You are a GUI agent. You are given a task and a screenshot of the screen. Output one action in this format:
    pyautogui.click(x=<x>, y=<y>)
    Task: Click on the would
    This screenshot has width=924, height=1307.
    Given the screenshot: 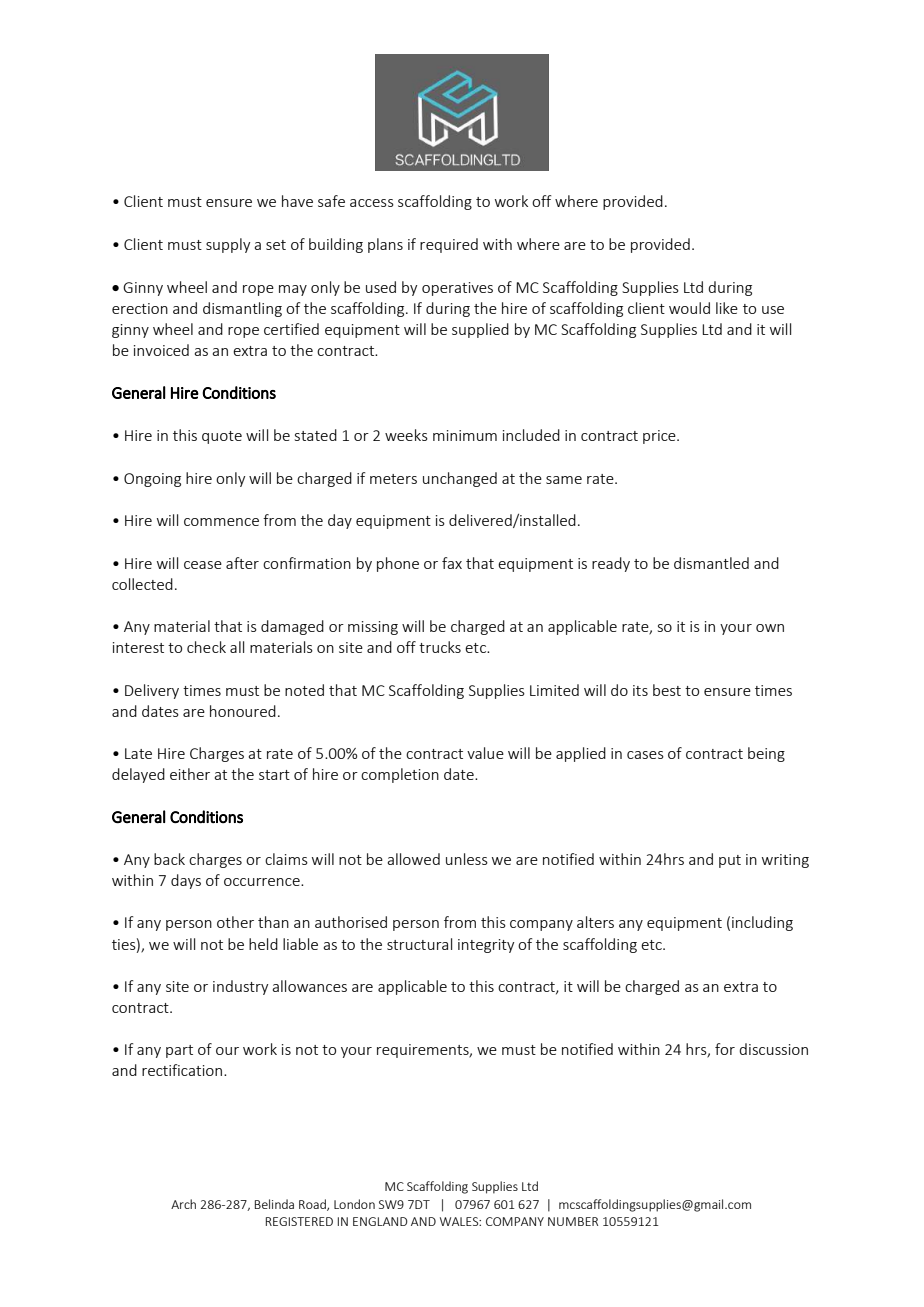 What is the action you would take?
    pyautogui.click(x=689, y=308)
